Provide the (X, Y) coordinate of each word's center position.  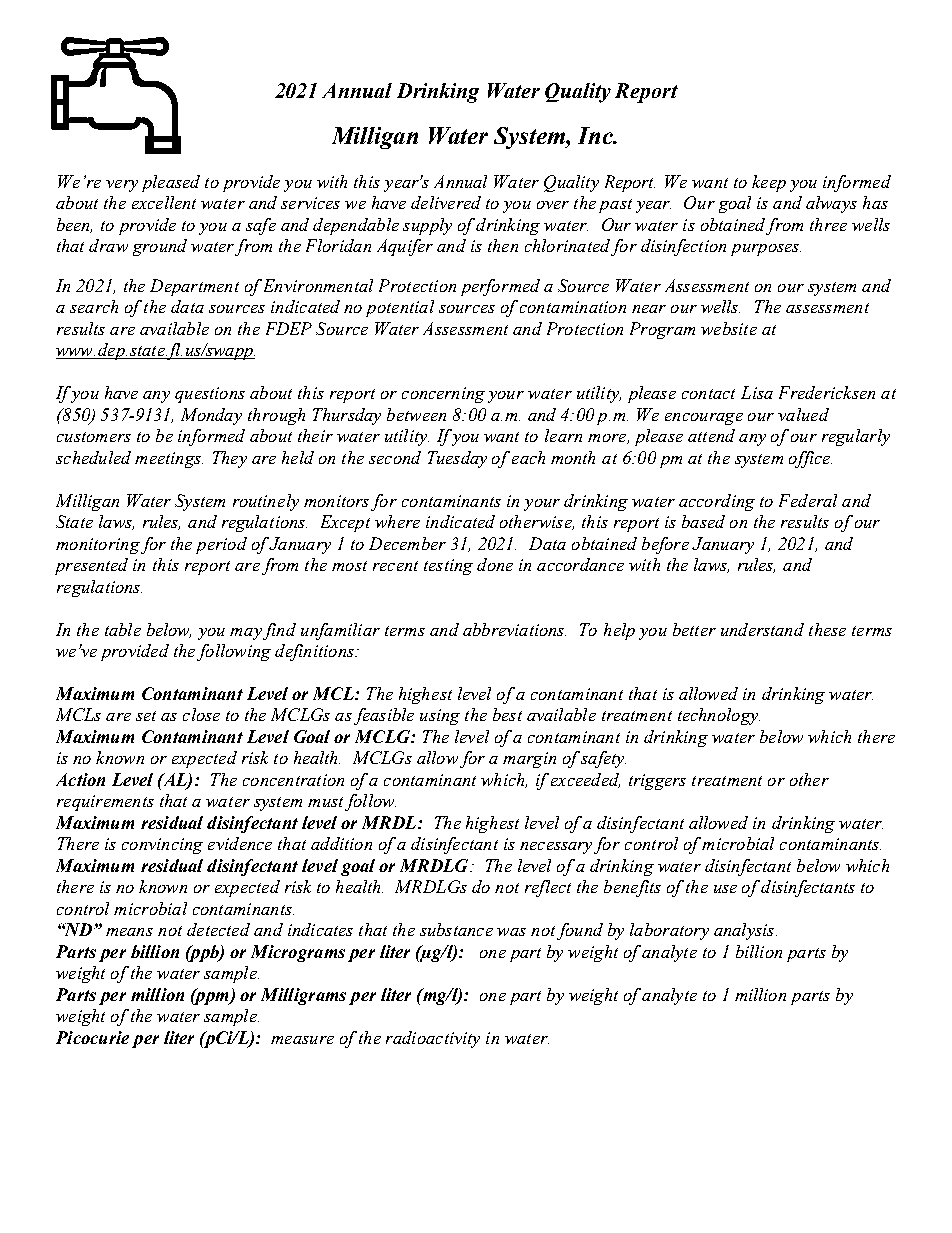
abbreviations (514, 629)
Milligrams (303, 996)
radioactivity (433, 1039)
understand (762, 629)
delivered (446, 202)
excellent (164, 202)
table (123, 629)
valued (803, 414)
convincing (162, 846)
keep (769, 183)
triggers (657, 782)
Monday (211, 416)
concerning (443, 395)
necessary (556, 848)
